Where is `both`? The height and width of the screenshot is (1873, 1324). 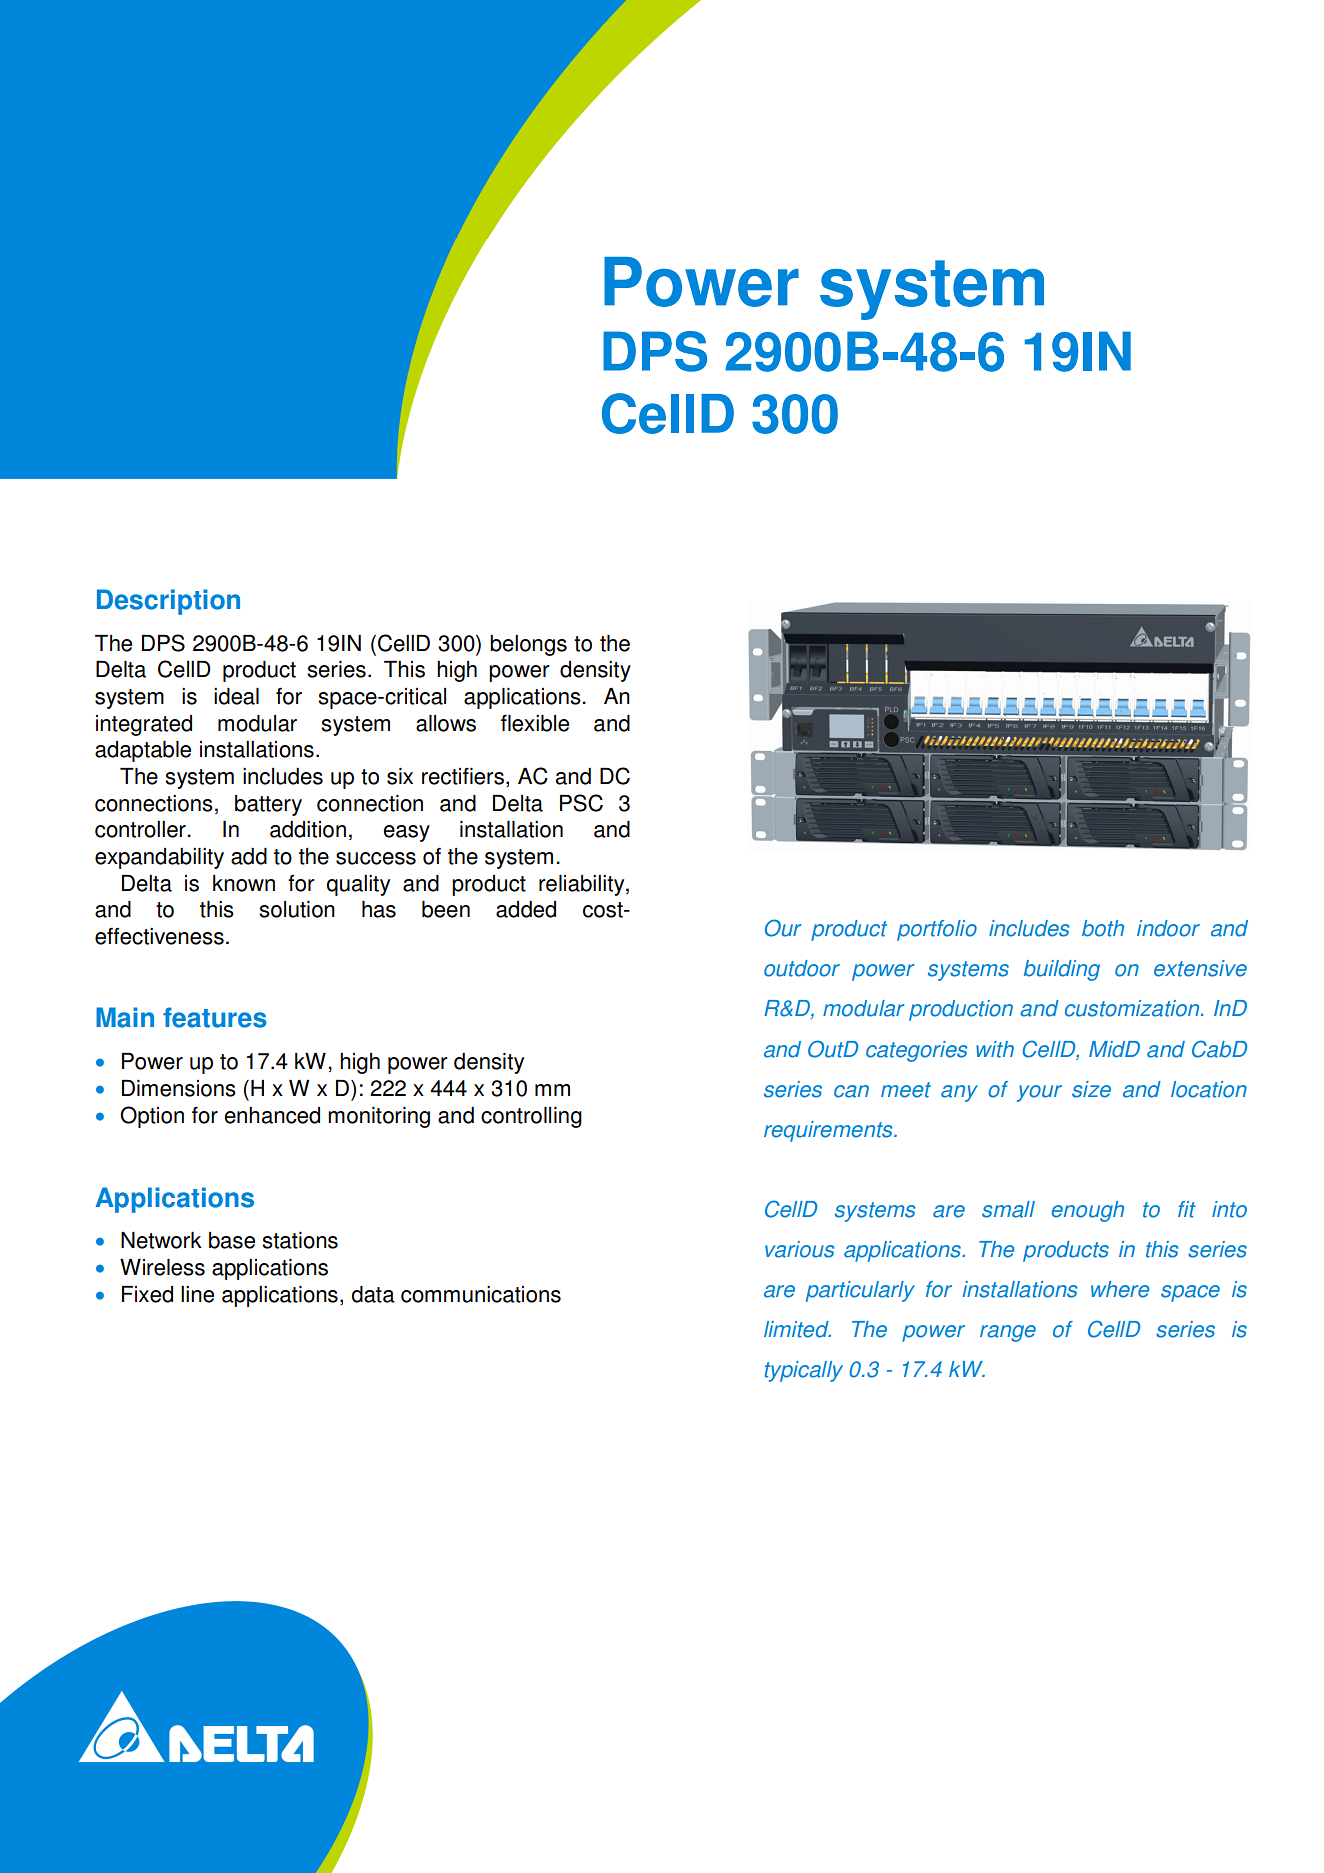 both is located at coordinates (1103, 928).
